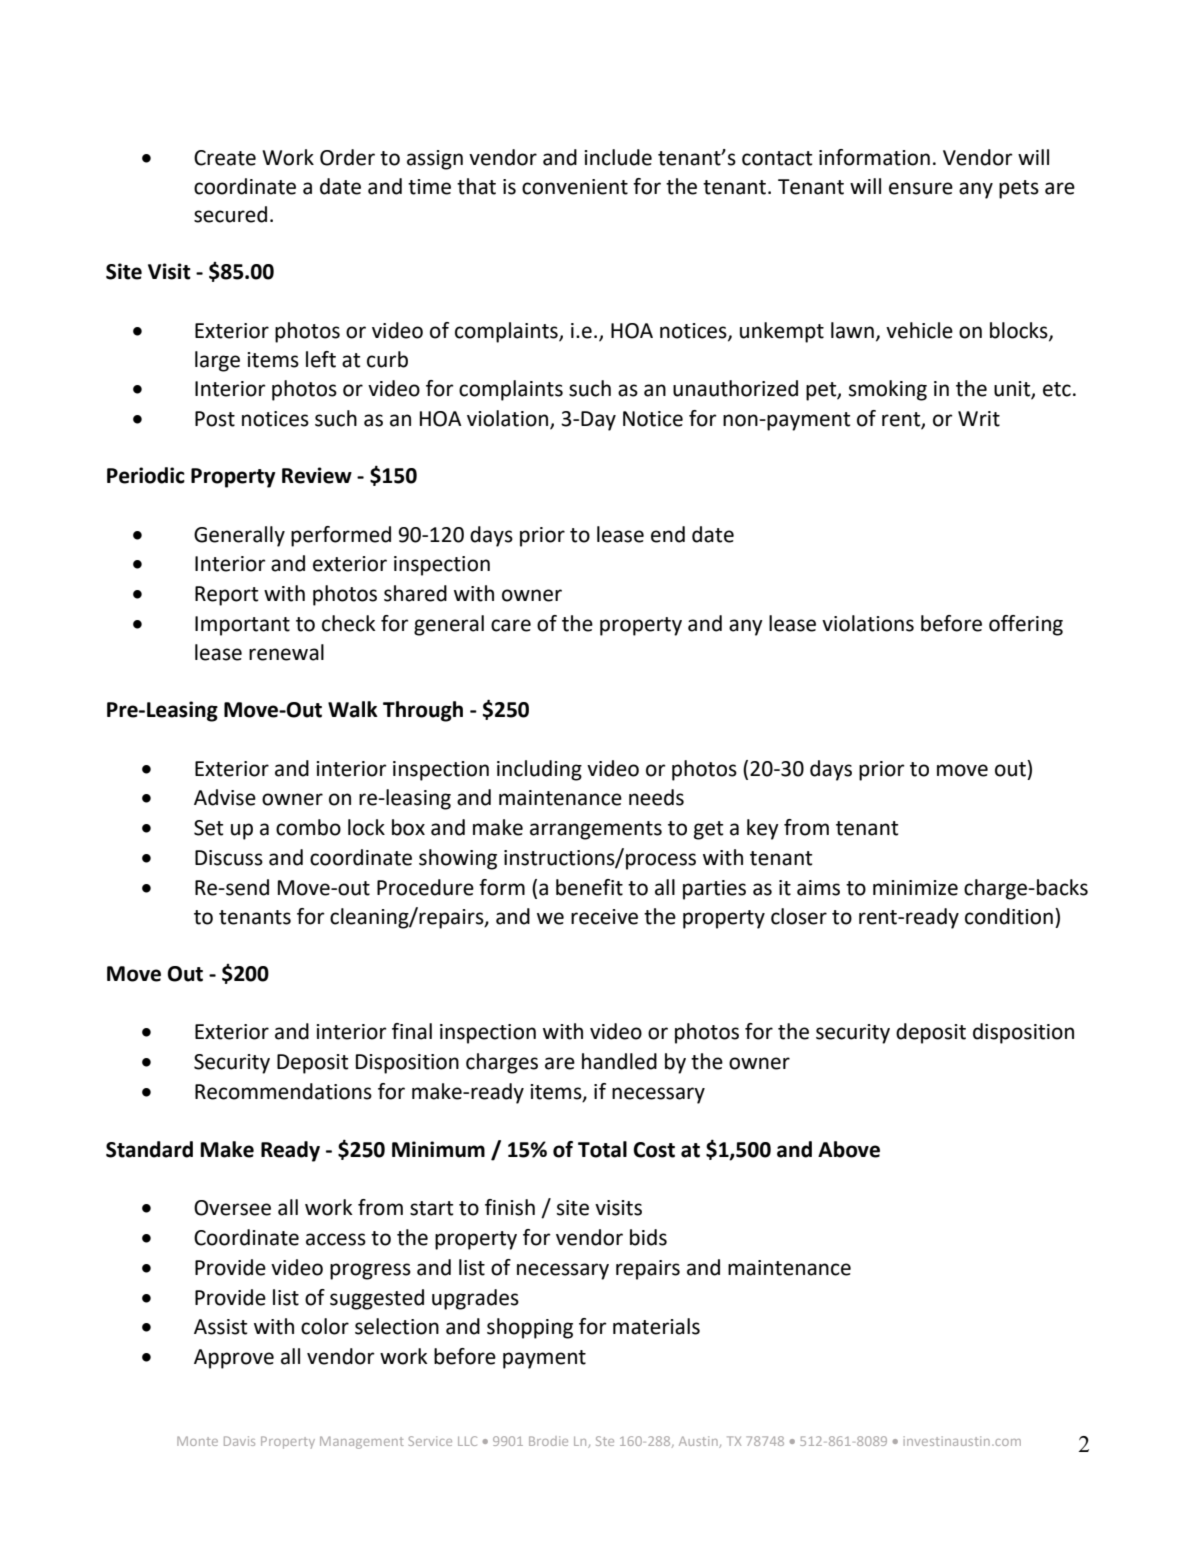 The height and width of the screenshot is (1547, 1195). Describe the element at coordinates (575, 187) in the screenshot. I see `convenient` at that location.
